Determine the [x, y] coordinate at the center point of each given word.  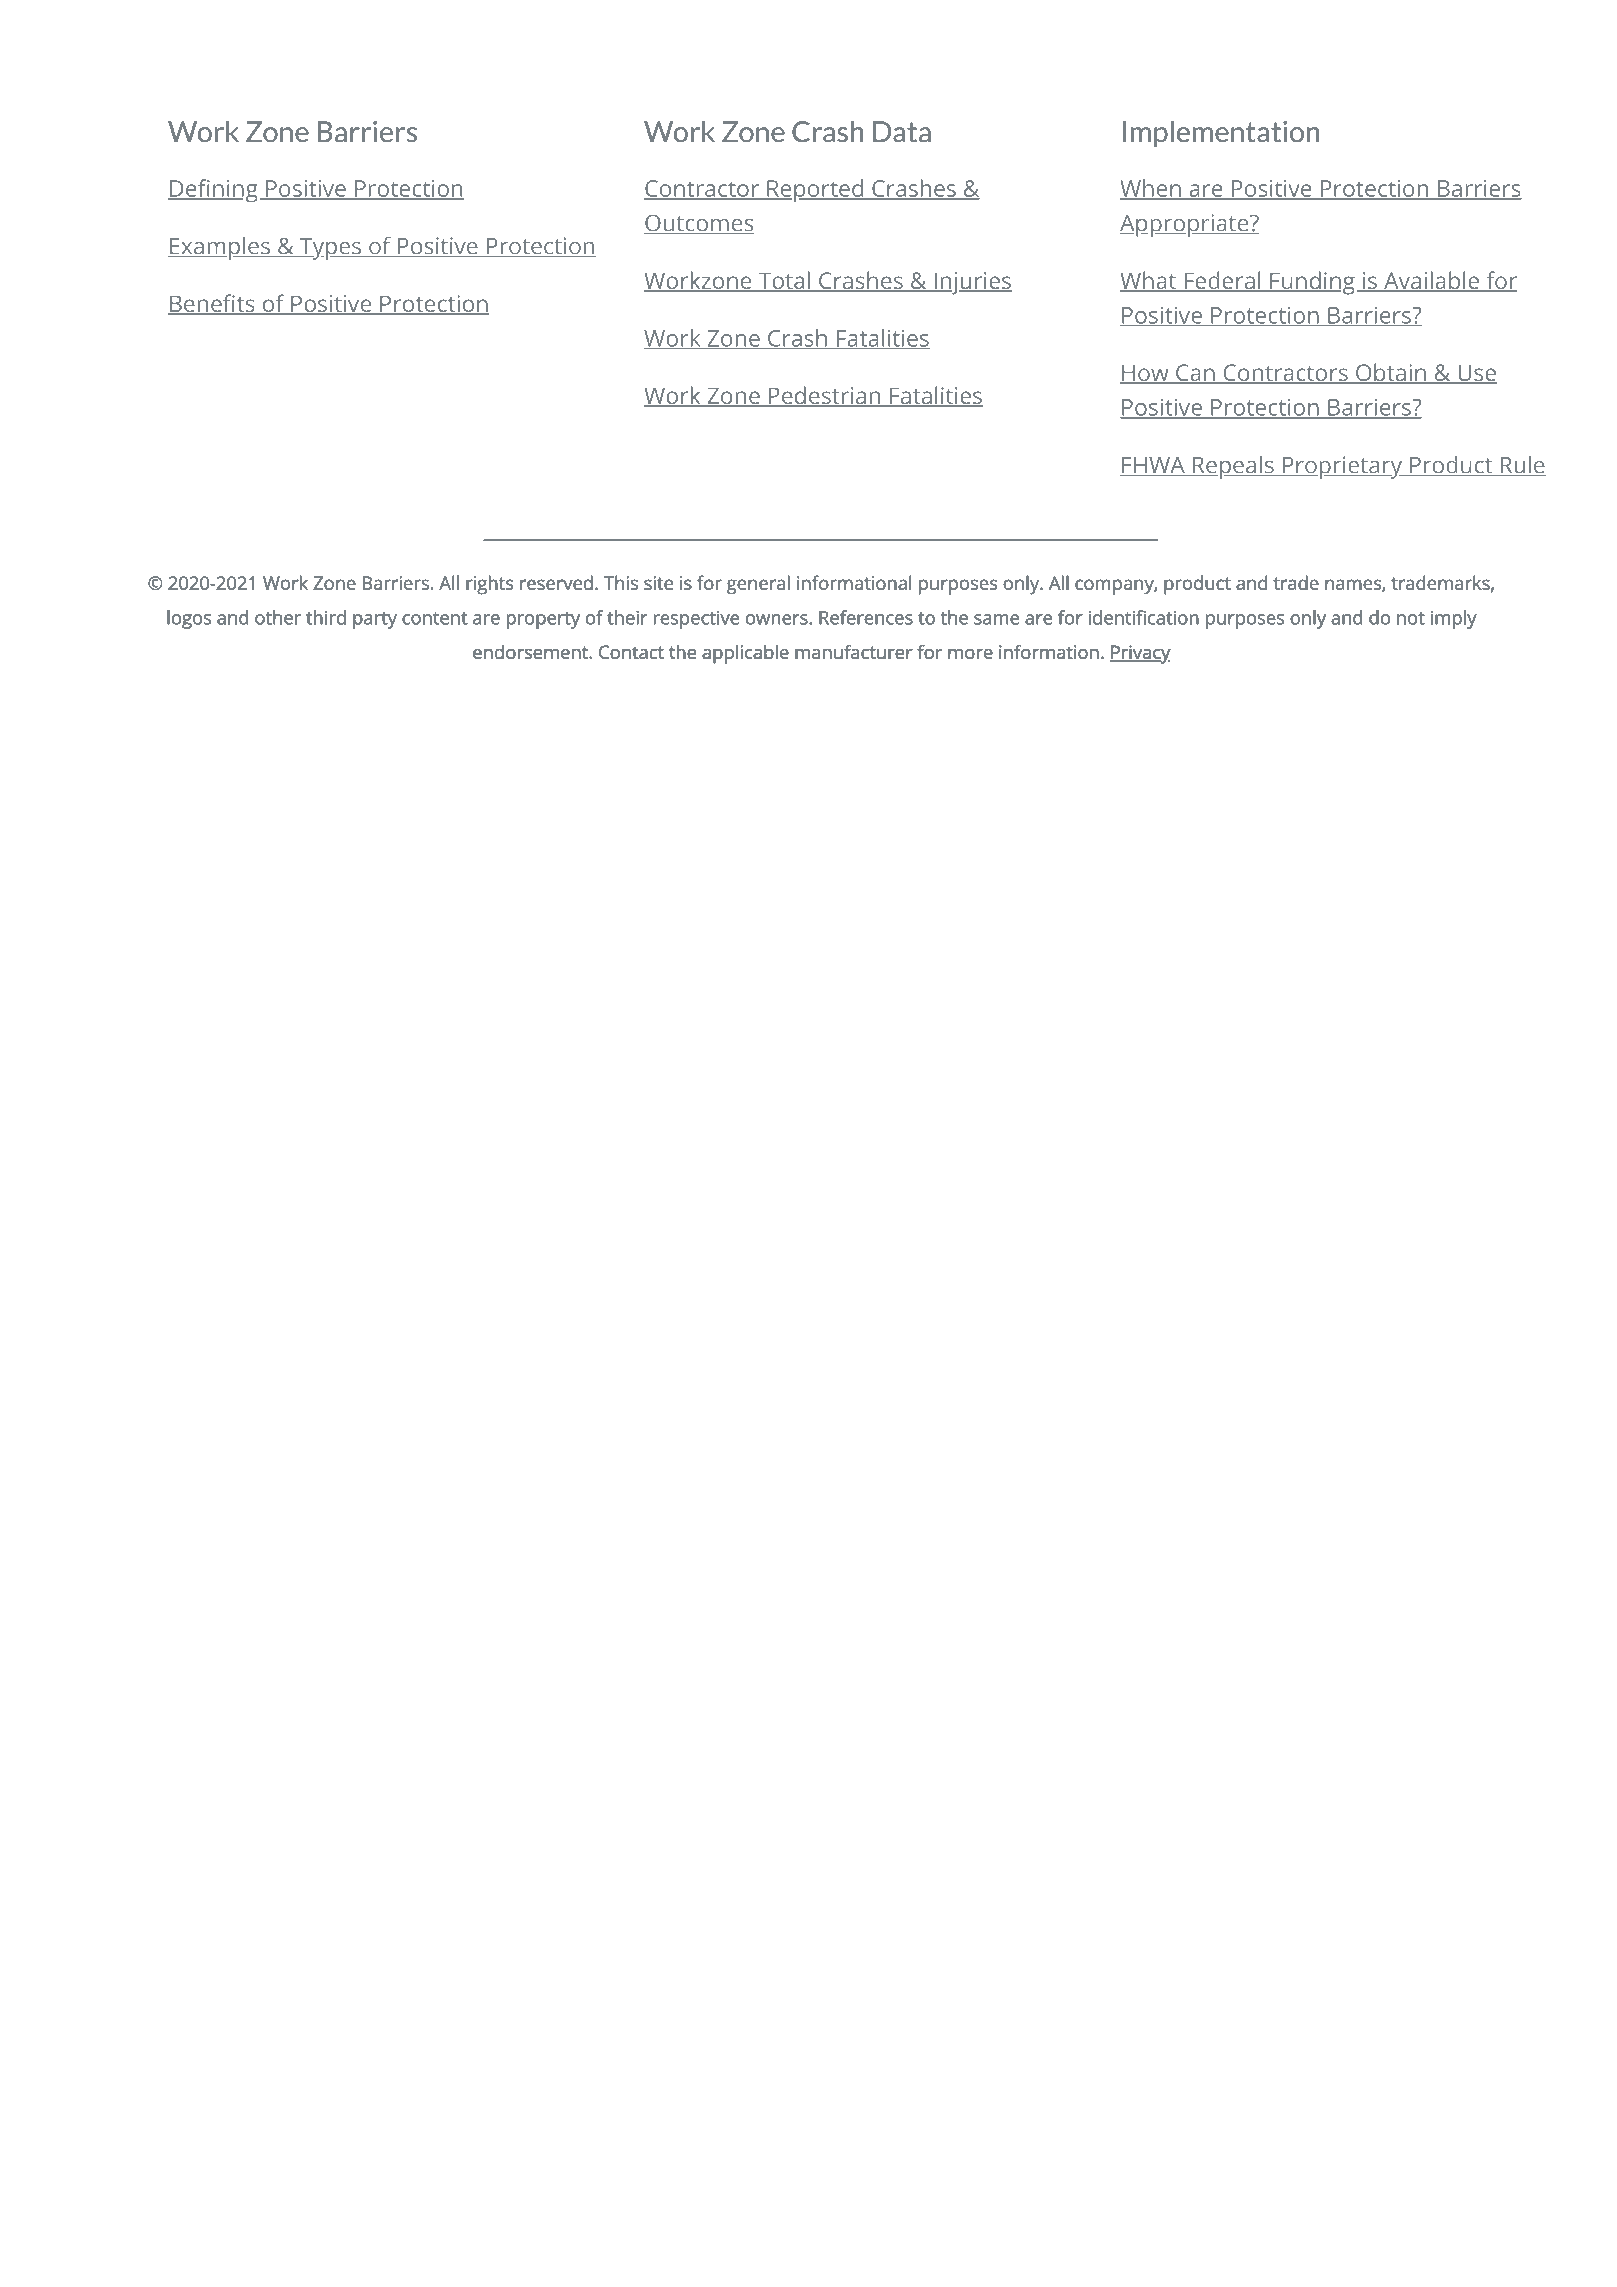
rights [490, 585]
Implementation [1221, 134]
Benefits [212, 304]
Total [784, 281]
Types [330, 249]
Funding [1311, 283]
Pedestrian [824, 396]
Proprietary [1342, 467]
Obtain [1390, 373]
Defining [214, 190]
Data [902, 131]
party [375, 620]
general [758, 585]
